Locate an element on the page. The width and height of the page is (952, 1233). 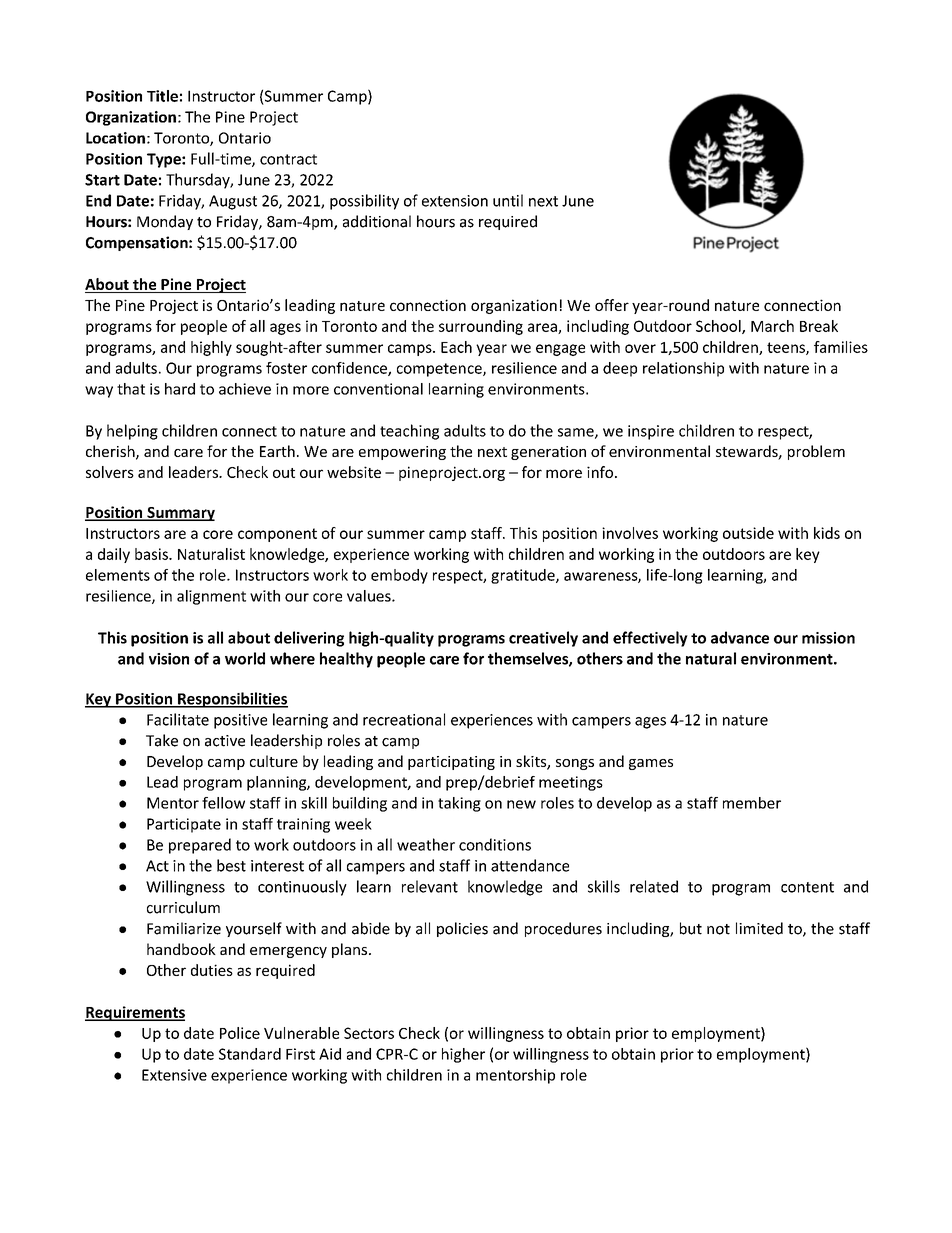
Title is located at coordinates (162, 96).
